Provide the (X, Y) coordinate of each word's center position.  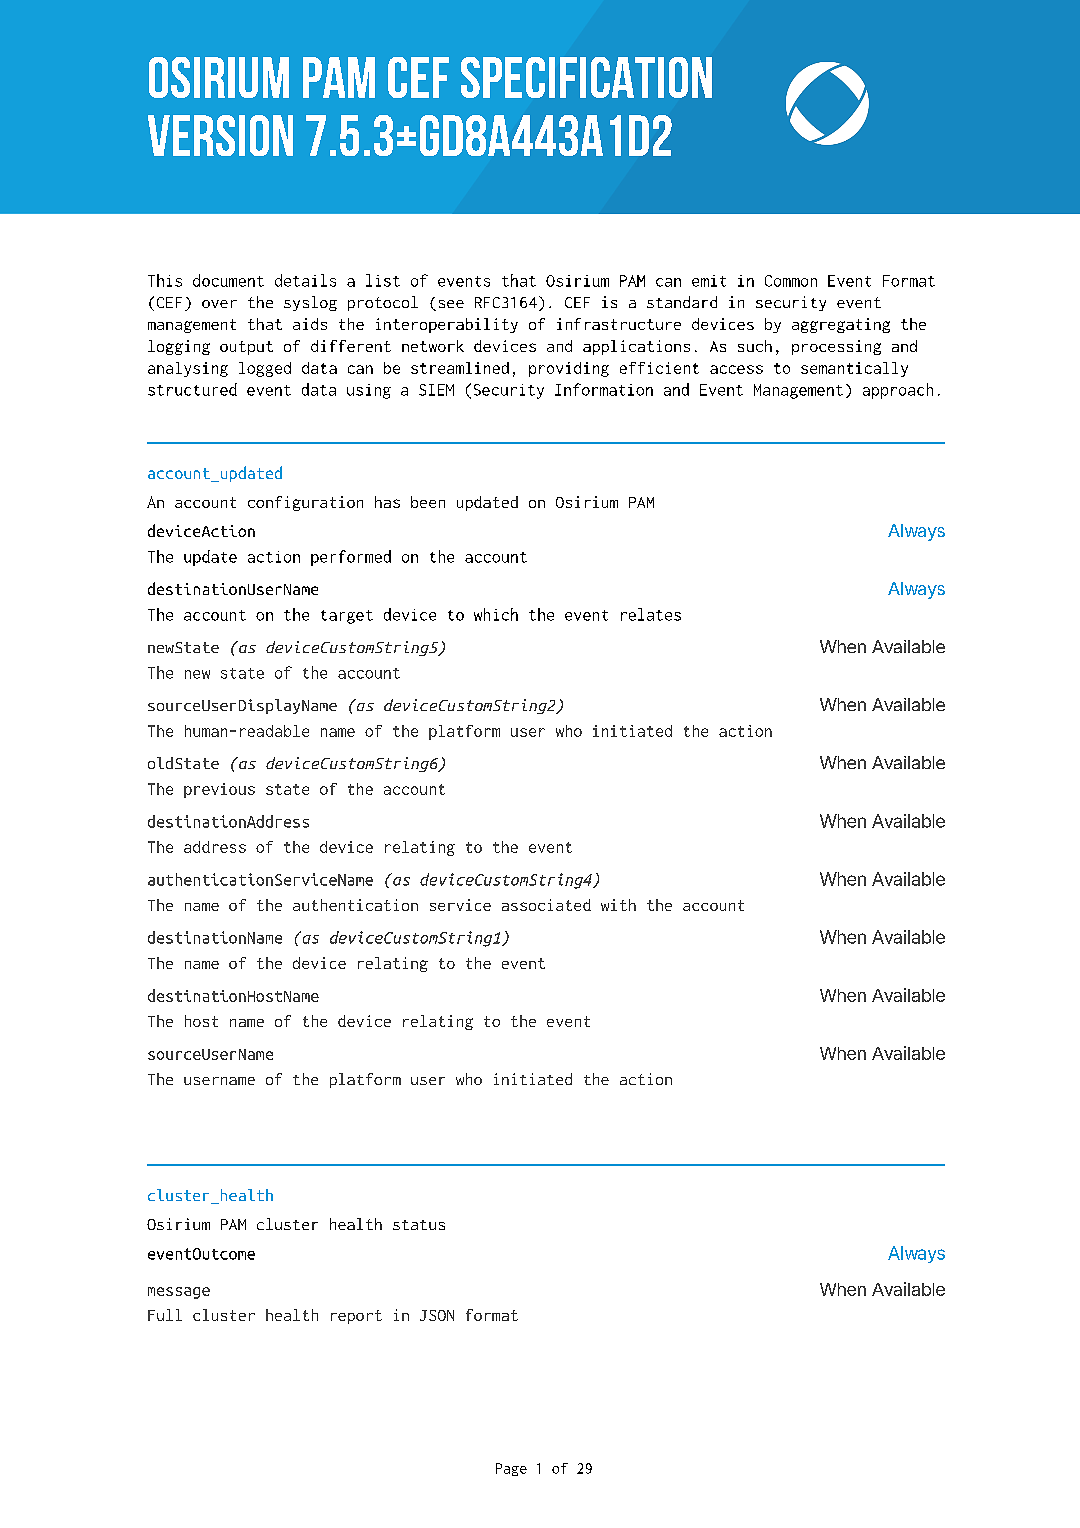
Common (791, 281)
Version (220, 135)
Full (165, 1315)
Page (511, 1469)
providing (569, 369)
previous (219, 790)
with (618, 905)
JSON (437, 1315)
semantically (854, 369)
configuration (305, 503)
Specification (586, 77)
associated (546, 905)
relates (651, 614)
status (419, 1225)
